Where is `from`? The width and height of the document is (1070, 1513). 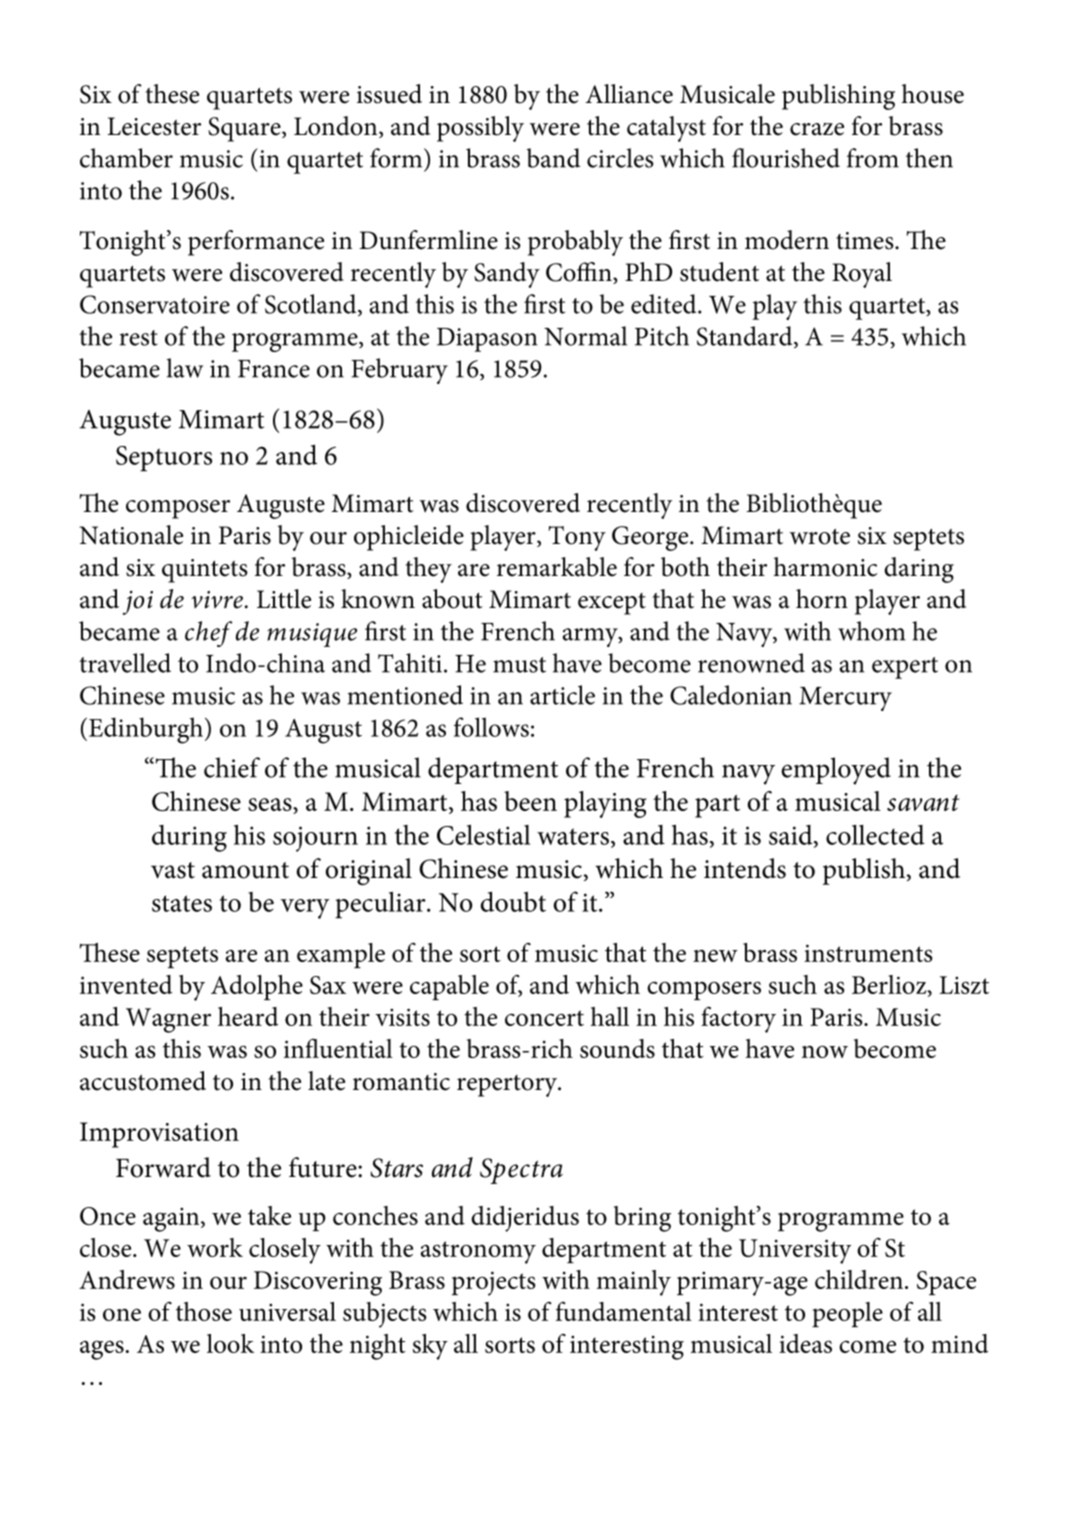 from is located at coordinates (873, 158).
